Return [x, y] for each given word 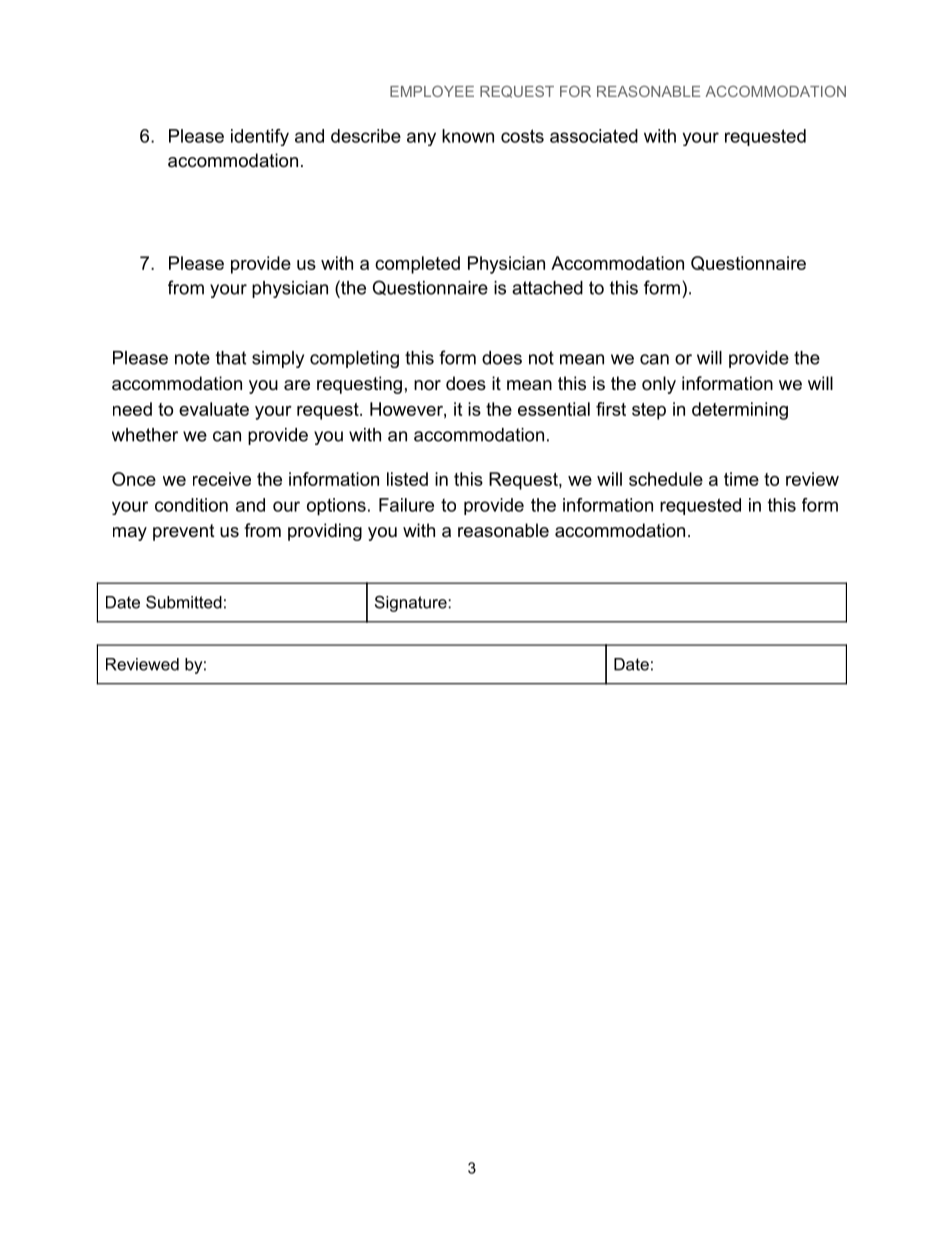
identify [260, 137]
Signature [412, 603]
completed [417, 265]
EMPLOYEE [432, 91]
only [659, 385]
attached [547, 288]
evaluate [214, 409]
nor [427, 385]
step [649, 411]
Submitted [184, 602]
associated [594, 136]
